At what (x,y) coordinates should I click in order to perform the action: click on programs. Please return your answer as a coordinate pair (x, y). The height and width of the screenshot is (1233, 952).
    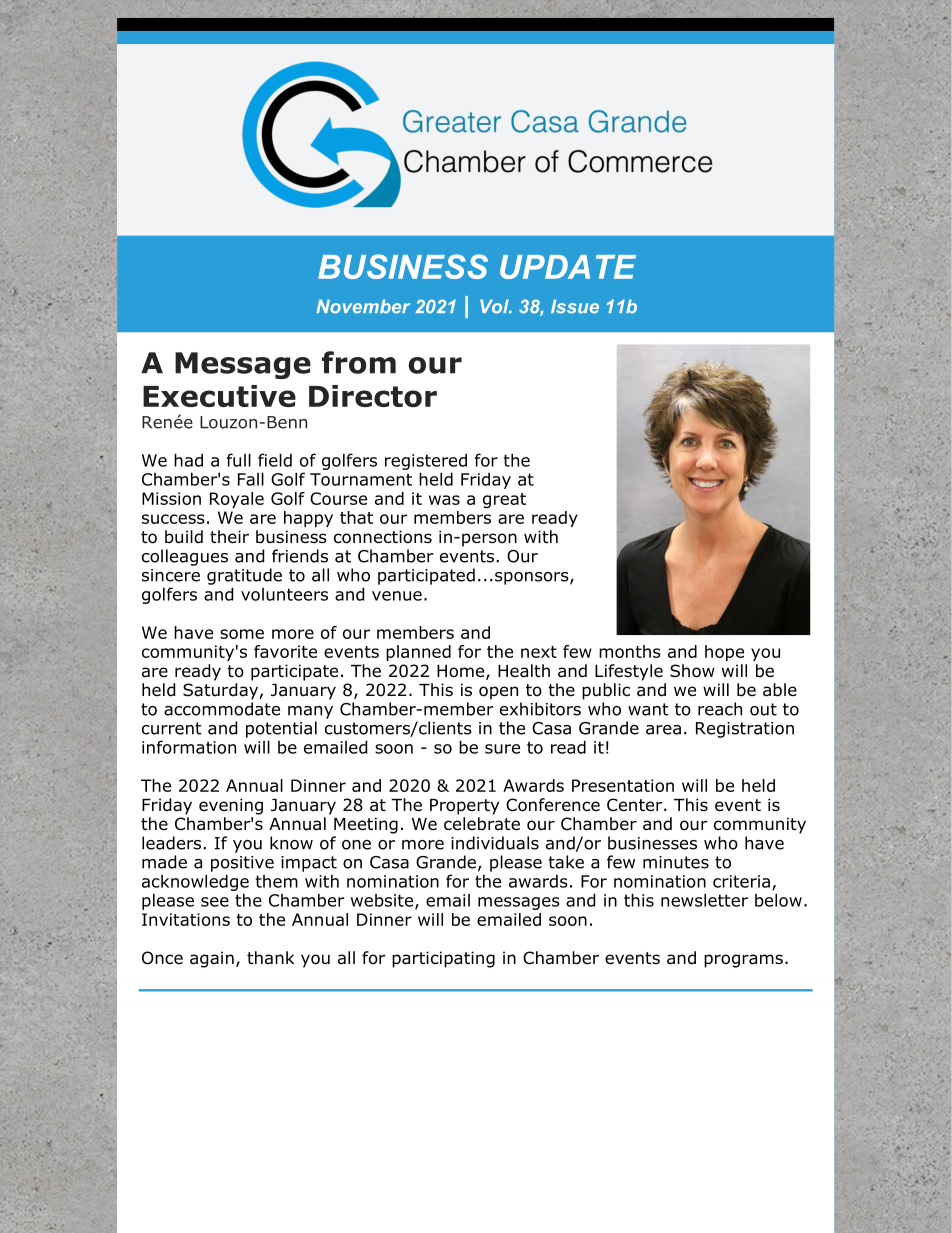
    Looking at the image, I should click on (743, 961).
